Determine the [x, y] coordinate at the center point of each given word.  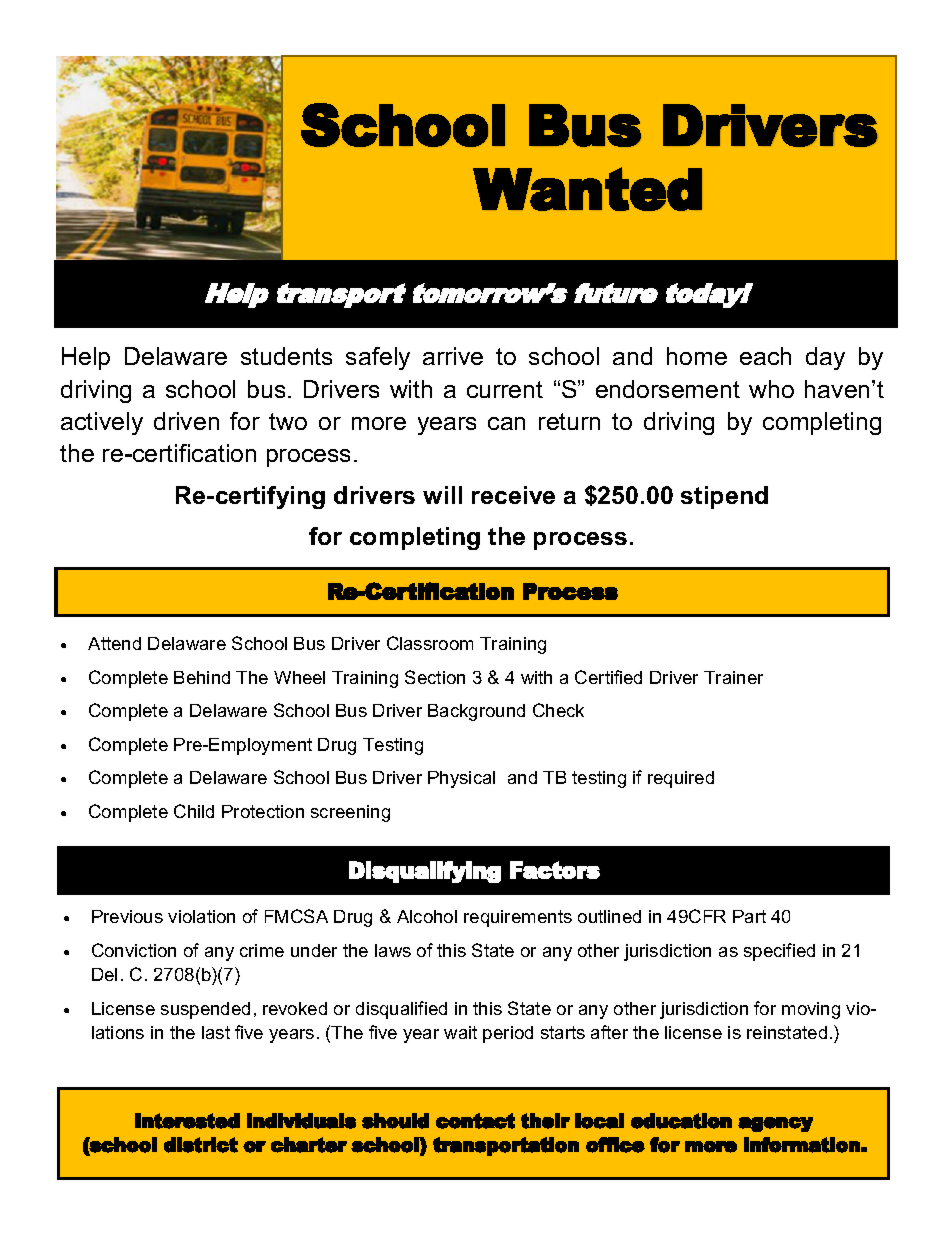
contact [475, 1121]
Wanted [587, 189]
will [442, 495]
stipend [724, 497]
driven [186, 421]
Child [194, 811]
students [286, 356]
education [681, 1121]
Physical [461, 779]
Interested [187, 1121]
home [697, 356]
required [681, 779]
